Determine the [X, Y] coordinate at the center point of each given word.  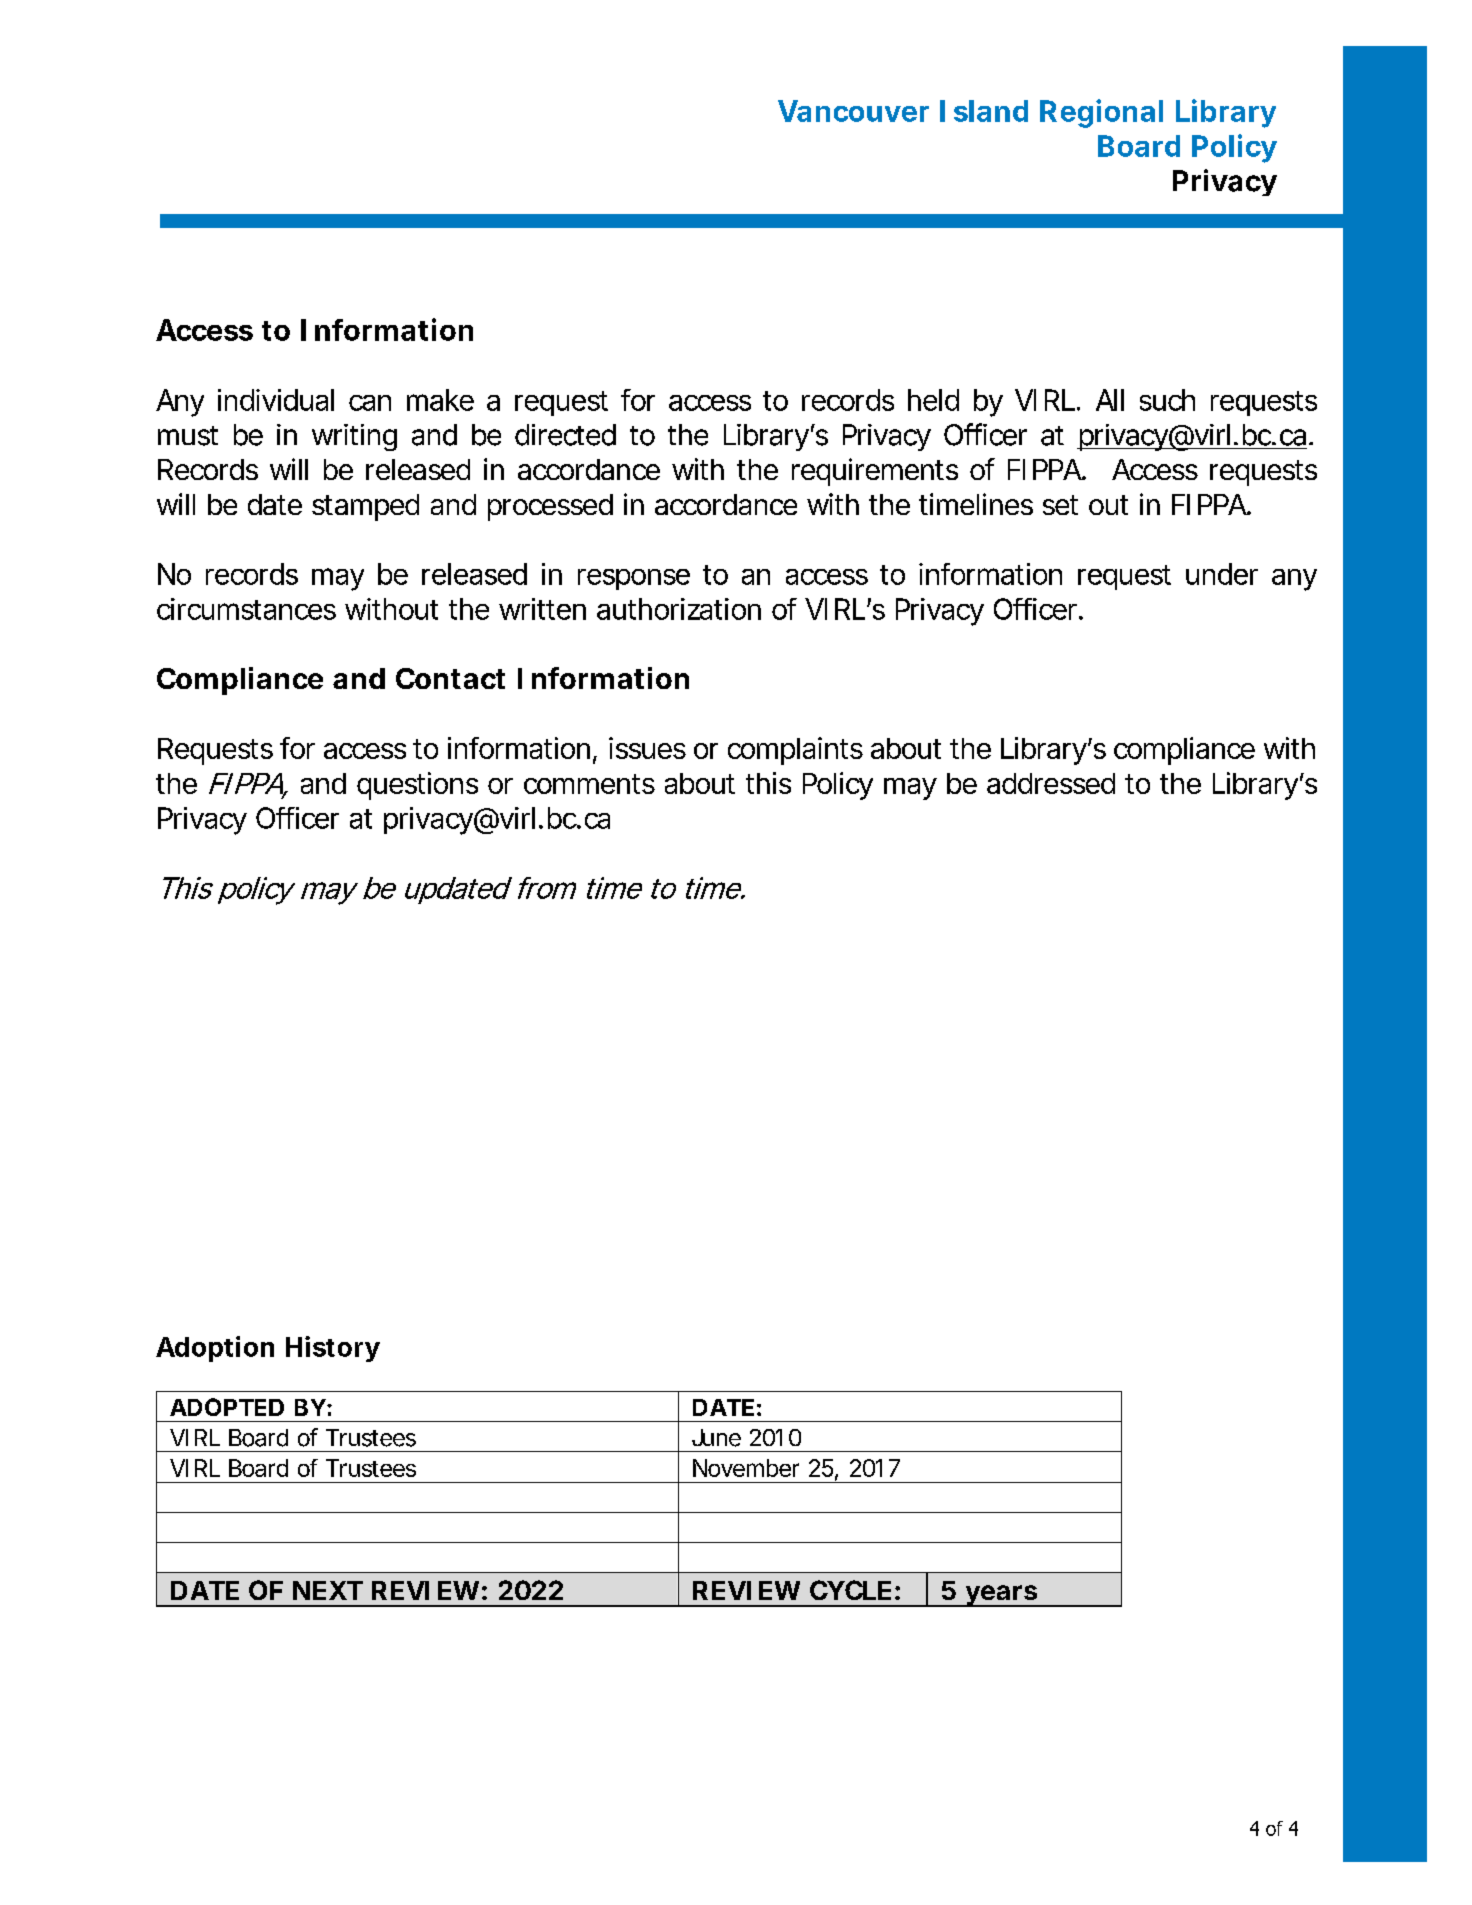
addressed [1051, 783]
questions [417, 786]
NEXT [328, 1590]
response [634, 579]
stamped [365, 507]
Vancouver [853, 111]
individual [276, 400]
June [716, 1438]
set [1060, 505]
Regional [1101, 113]
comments [589, 784]
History [333, 1349]
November [746, 1468]
